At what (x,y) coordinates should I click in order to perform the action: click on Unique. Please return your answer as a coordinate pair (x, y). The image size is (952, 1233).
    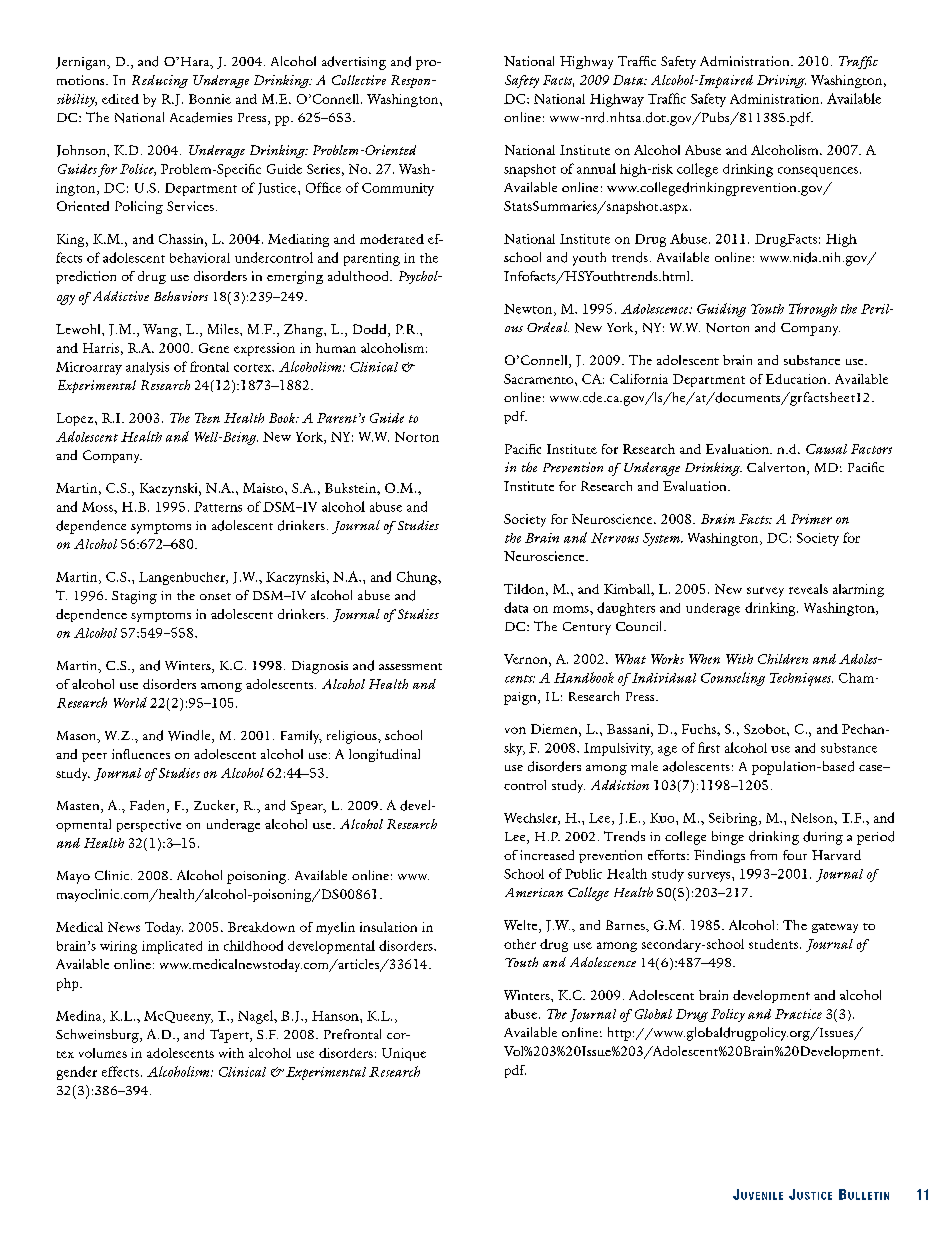
    Looking at the image, I should click on (404, 1054).
